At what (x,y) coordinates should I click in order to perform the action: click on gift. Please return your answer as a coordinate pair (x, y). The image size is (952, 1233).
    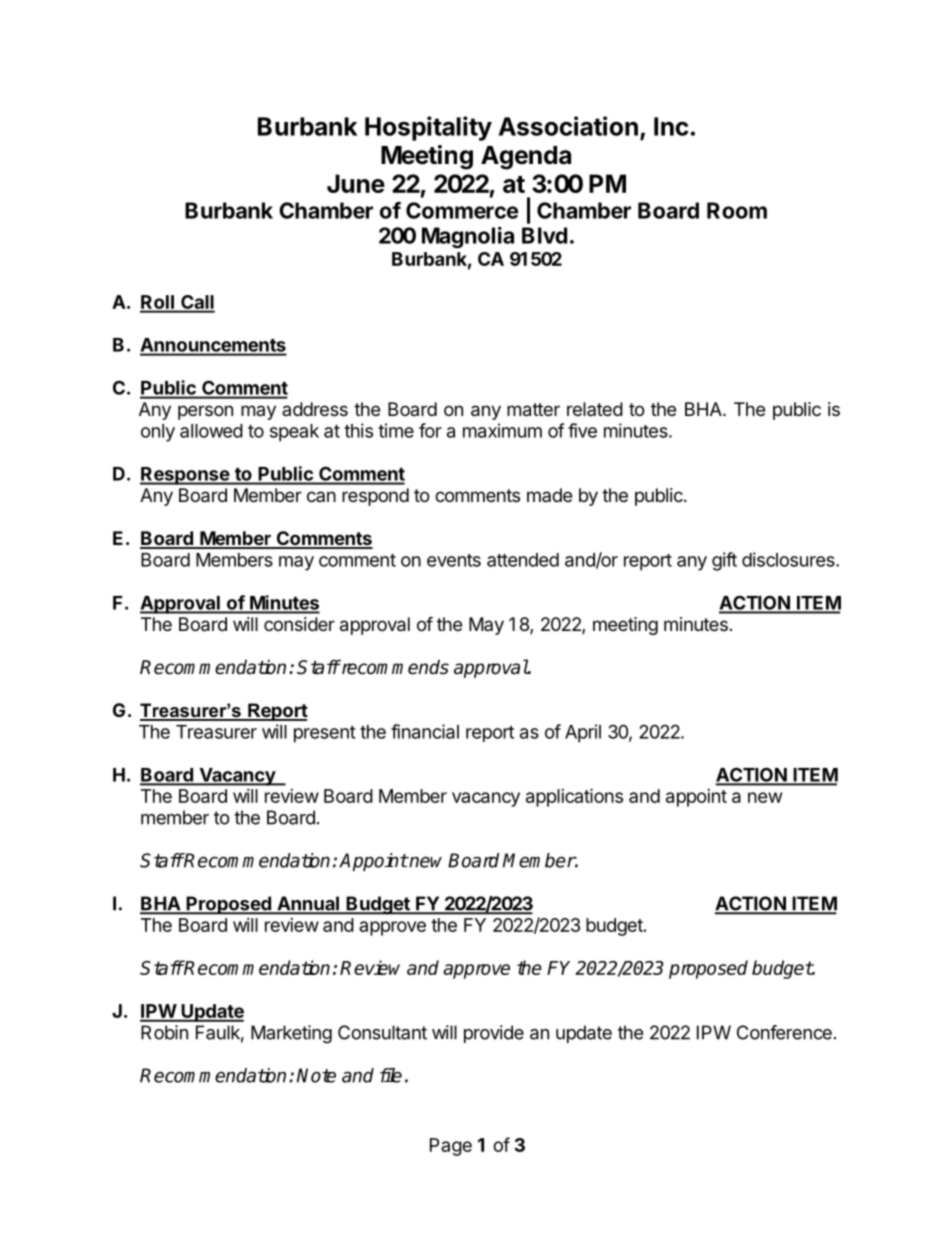
    Looking at the image, I should click on (724, 561).
